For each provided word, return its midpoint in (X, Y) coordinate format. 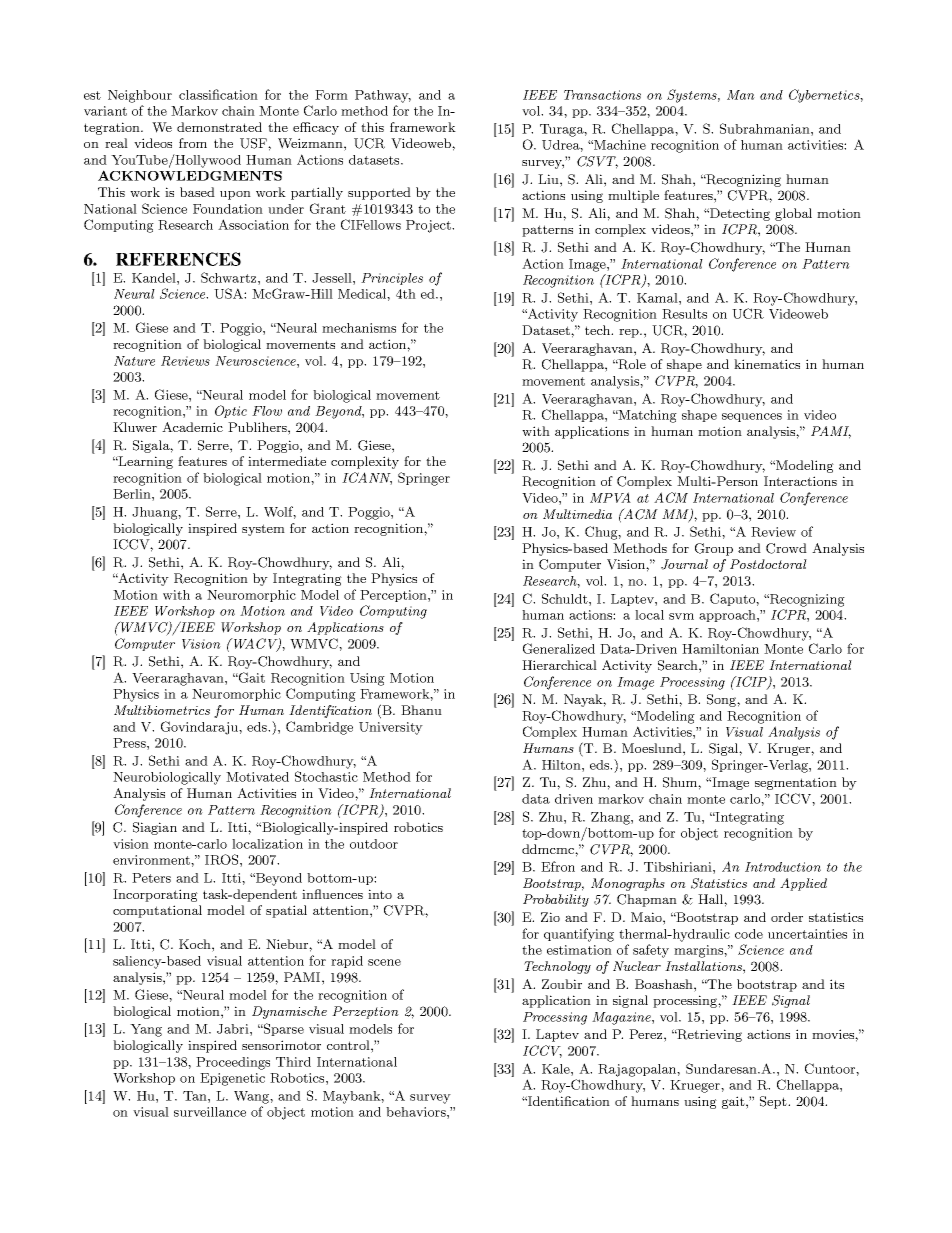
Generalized (559, 648)
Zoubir (562, 984)
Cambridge (319, 728)
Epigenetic (232, 1079)
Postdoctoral (768, 564)
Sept (774, 1102)
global (793, 214)
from (193, 143)
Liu (549, 179)
